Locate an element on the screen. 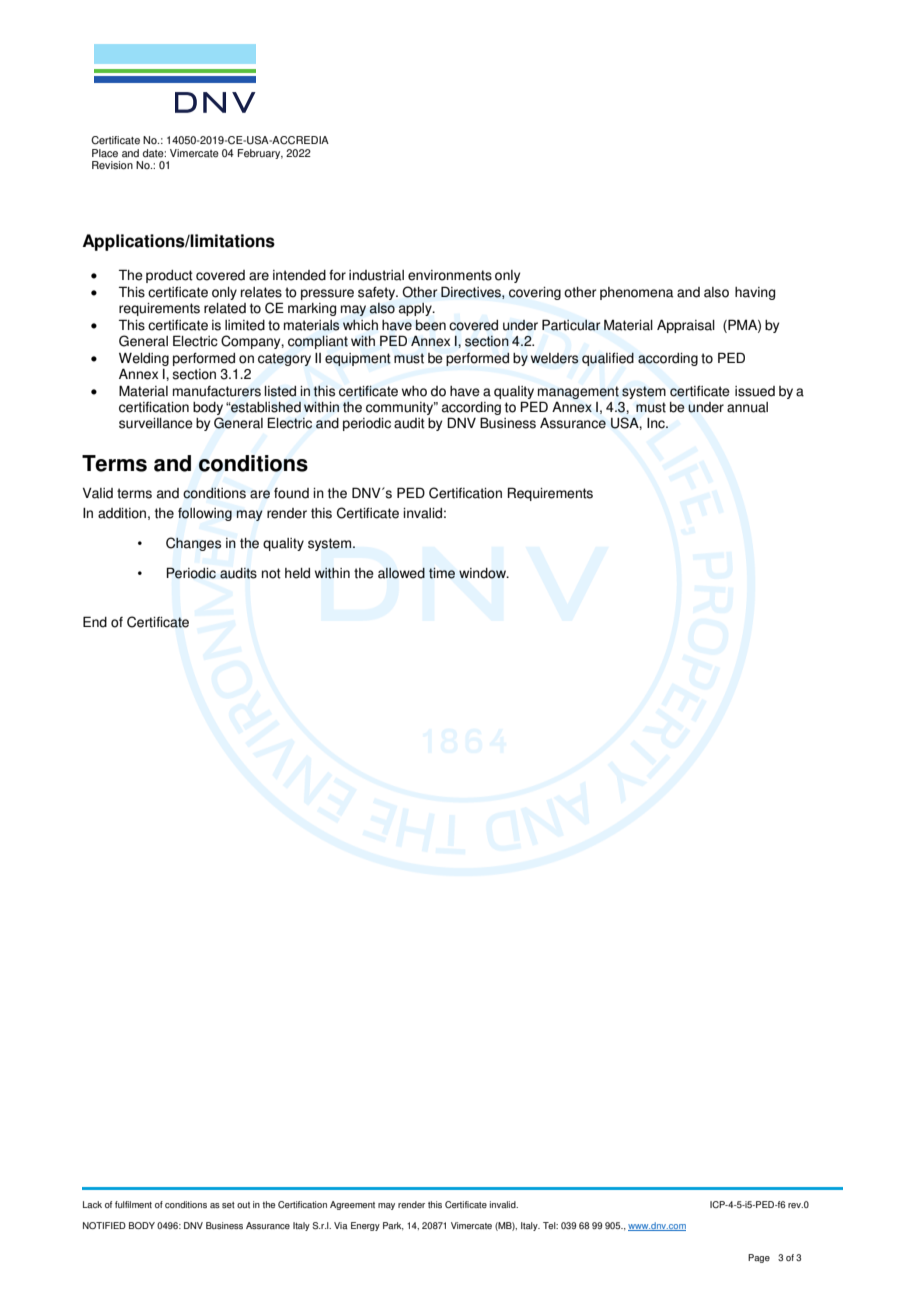  Revision is located at coordinates (112, 165).
